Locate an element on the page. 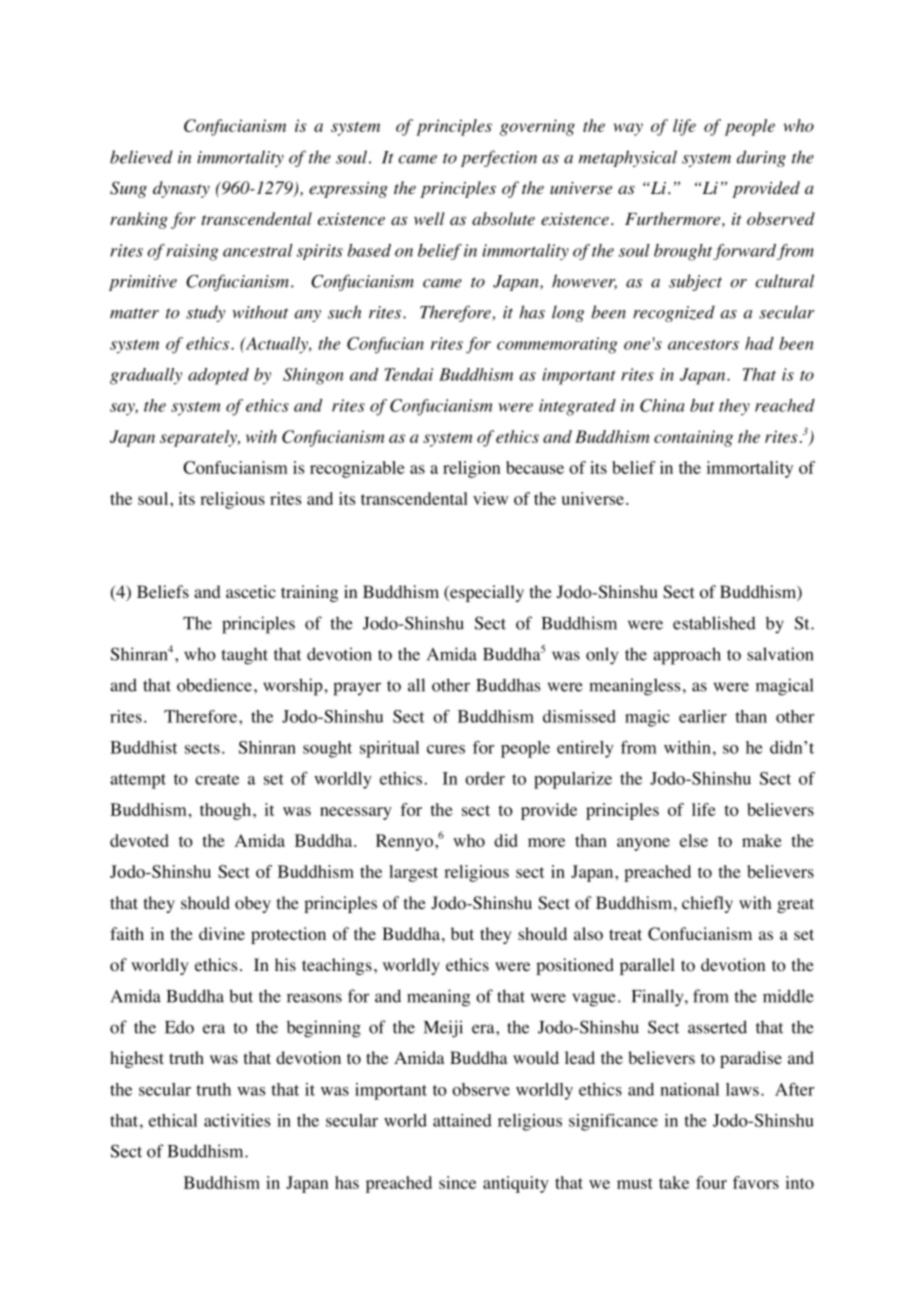 This document has width=924, height=1308. during is located at coordinates (761, 158).
